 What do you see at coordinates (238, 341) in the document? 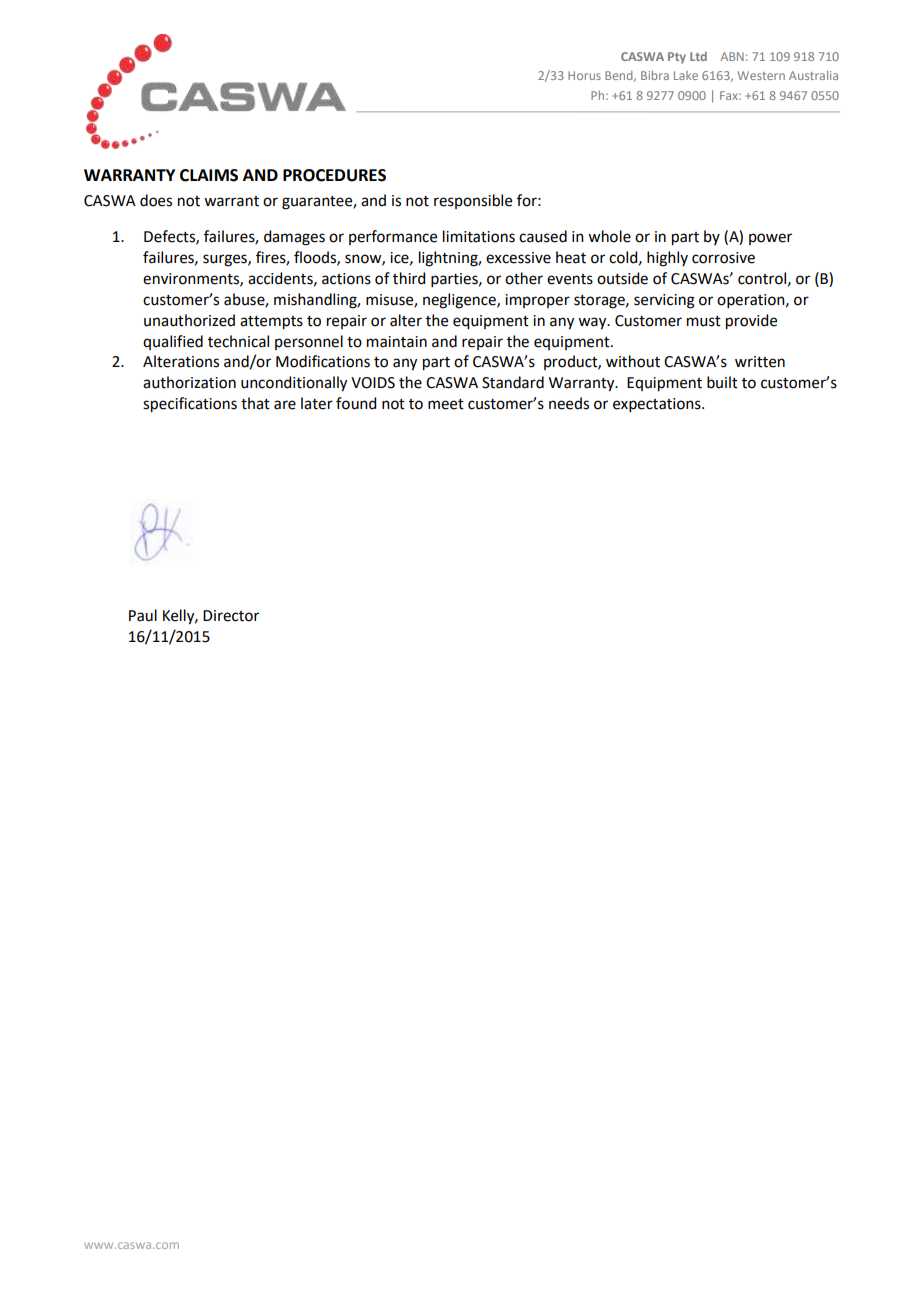
I see `technical` at bounding box center [238, 341].
